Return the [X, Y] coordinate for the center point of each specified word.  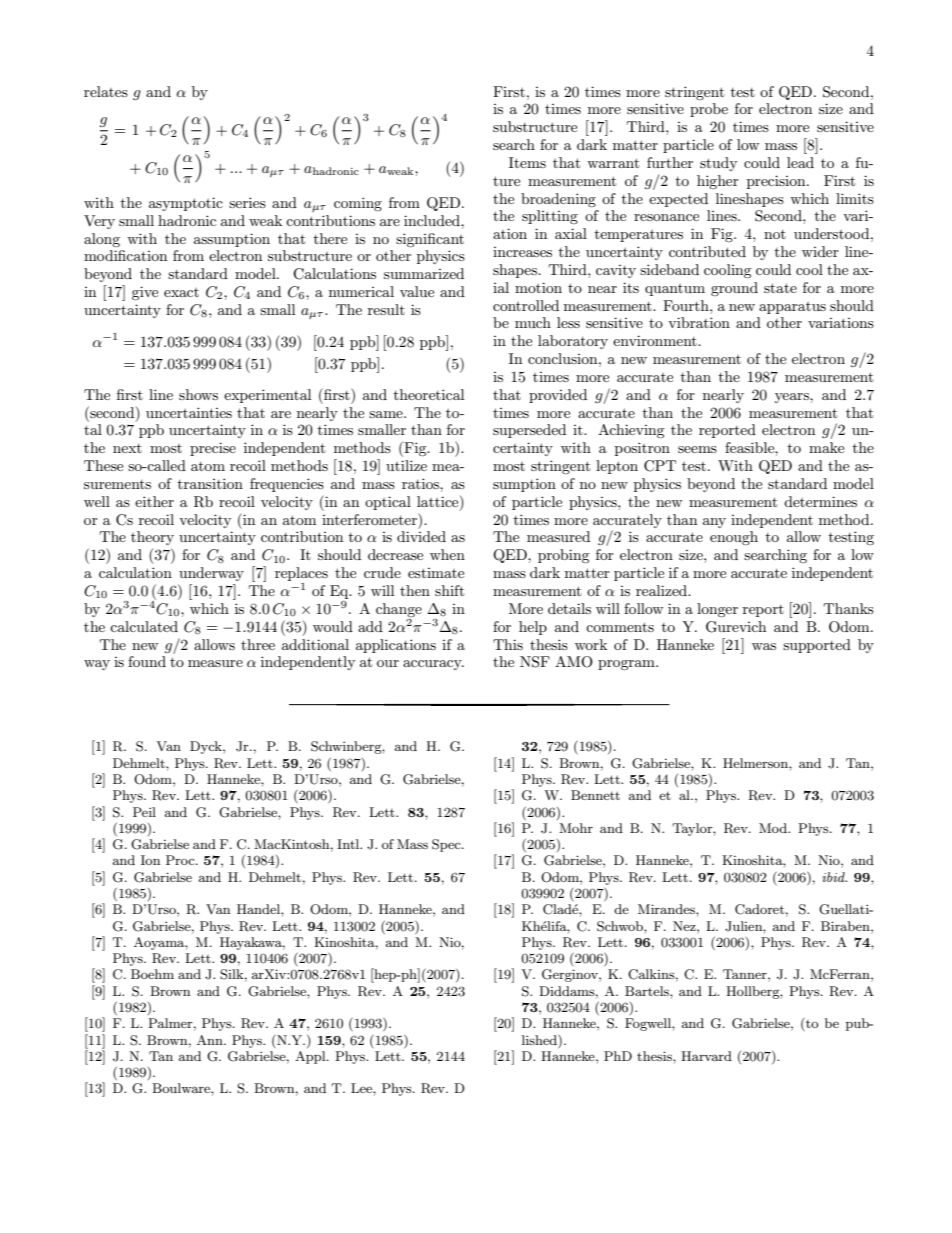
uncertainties [189, 412]
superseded [529, 431]
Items [527, 162]
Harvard [706, 1056]
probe [709, 110]
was [764, 646]
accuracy [433, 665]
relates [106, 91]
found [147, 661]
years [793, 398]
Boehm [152, 974]
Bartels [648, 991]
